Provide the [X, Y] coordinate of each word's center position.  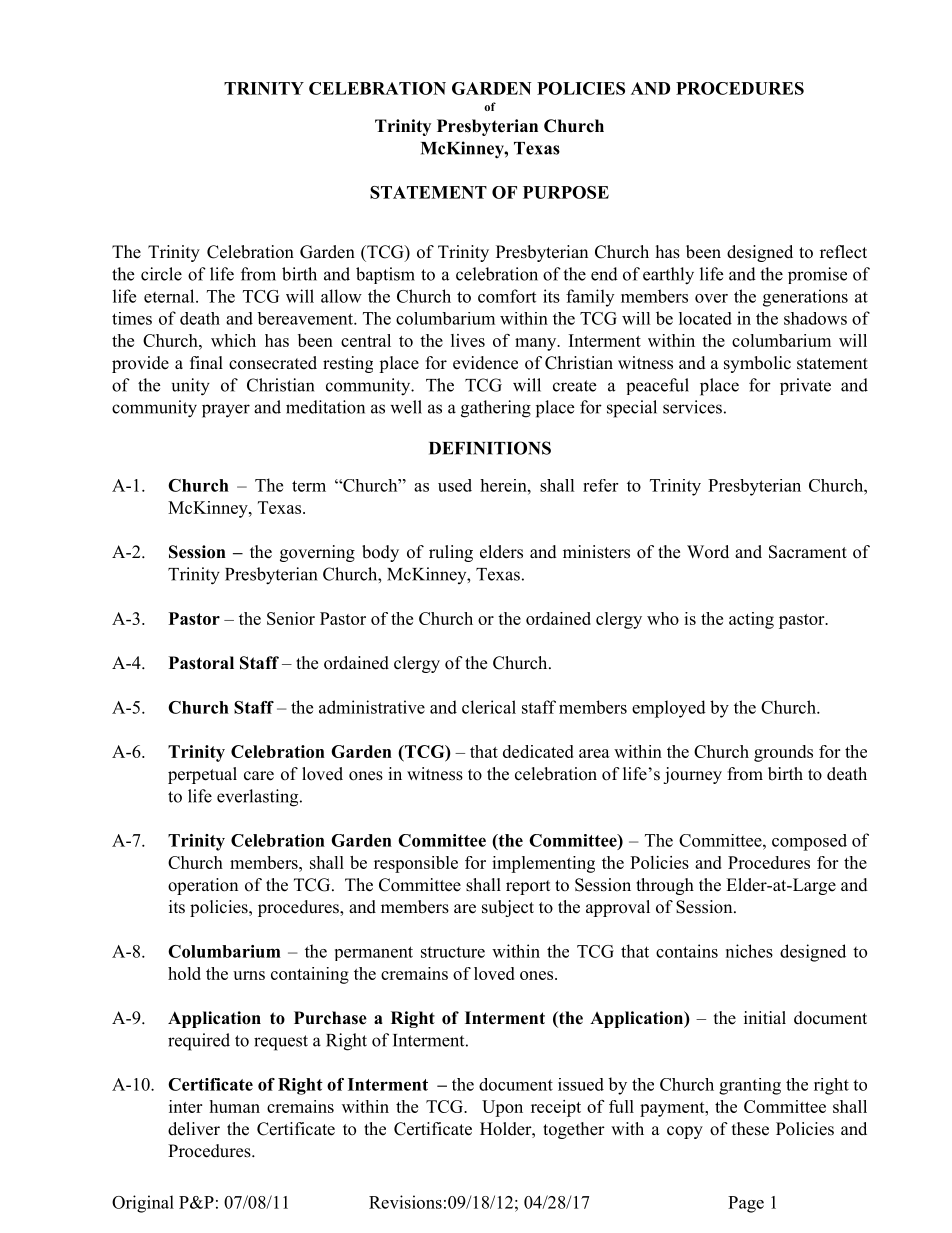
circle [161, 274]
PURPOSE [566, 192]
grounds [783, 753]
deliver [194, 1129]
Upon [502, 1108]
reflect [843, 252]
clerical [489, 707]
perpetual [202, 775]
